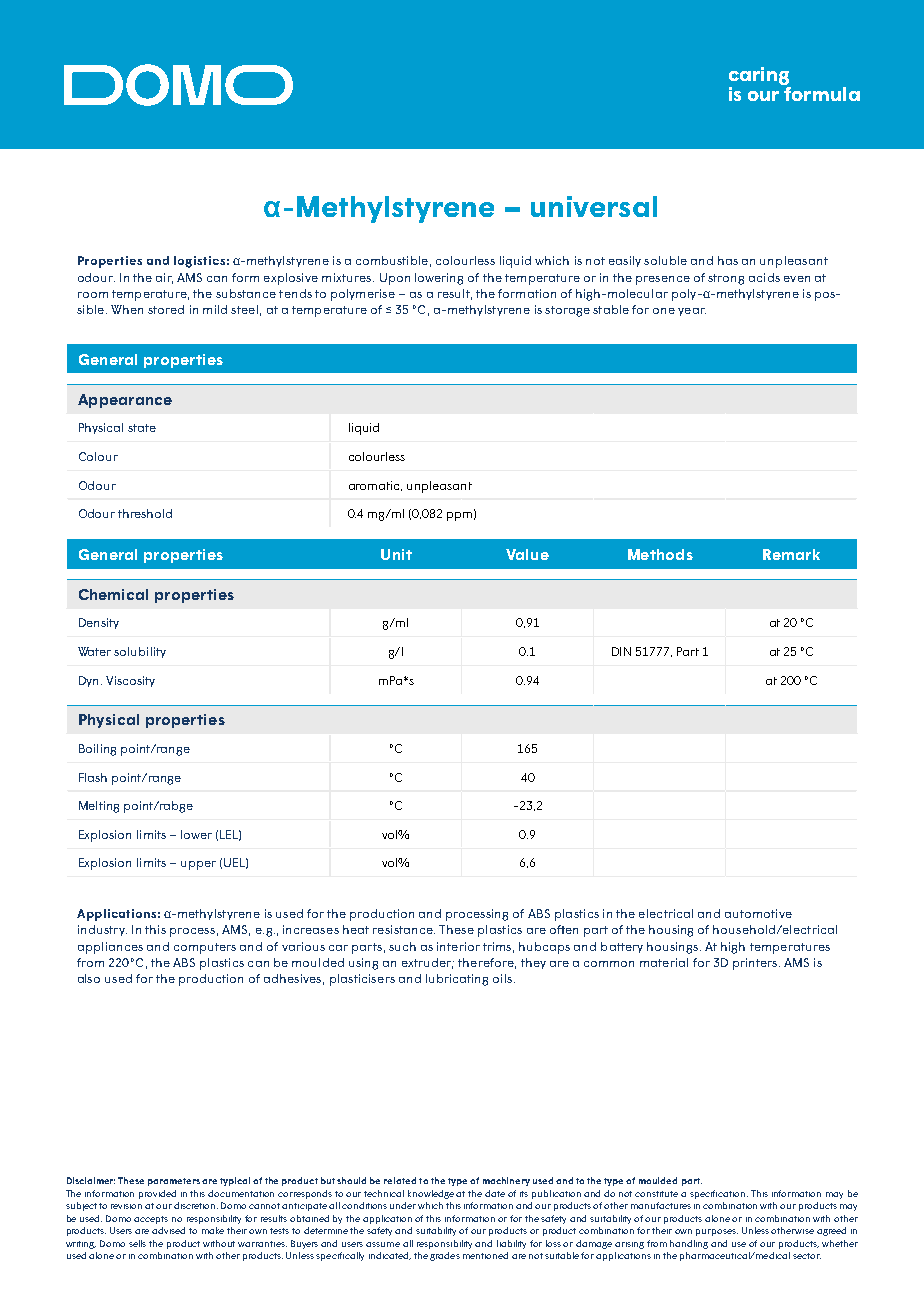  What do you see at coordinates (145, 513) in the document?
I see `threshold` at bounding box center [145, 513].
